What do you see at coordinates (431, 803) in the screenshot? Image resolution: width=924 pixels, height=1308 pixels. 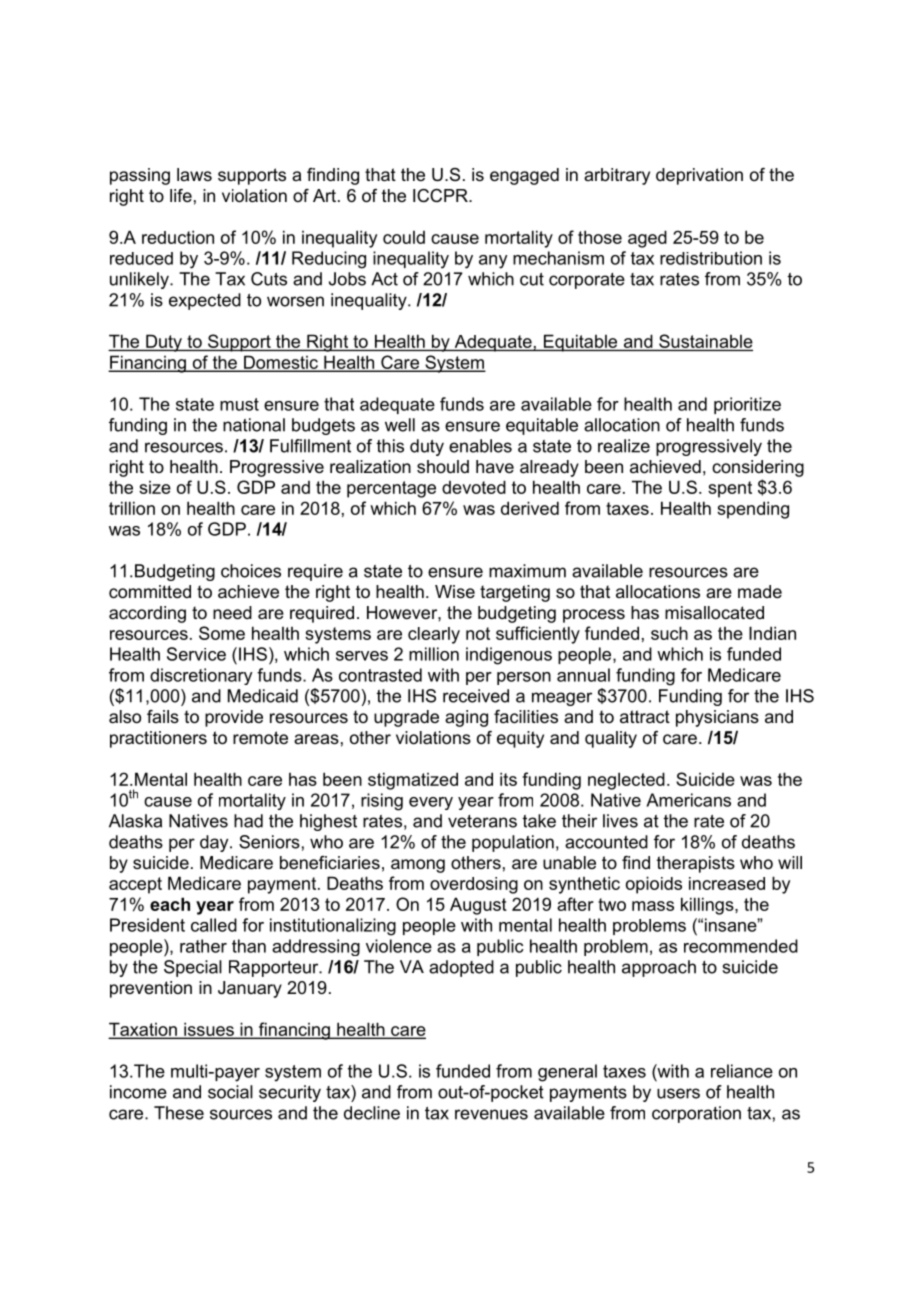 I see `every` at bounding box center [431, 803].
